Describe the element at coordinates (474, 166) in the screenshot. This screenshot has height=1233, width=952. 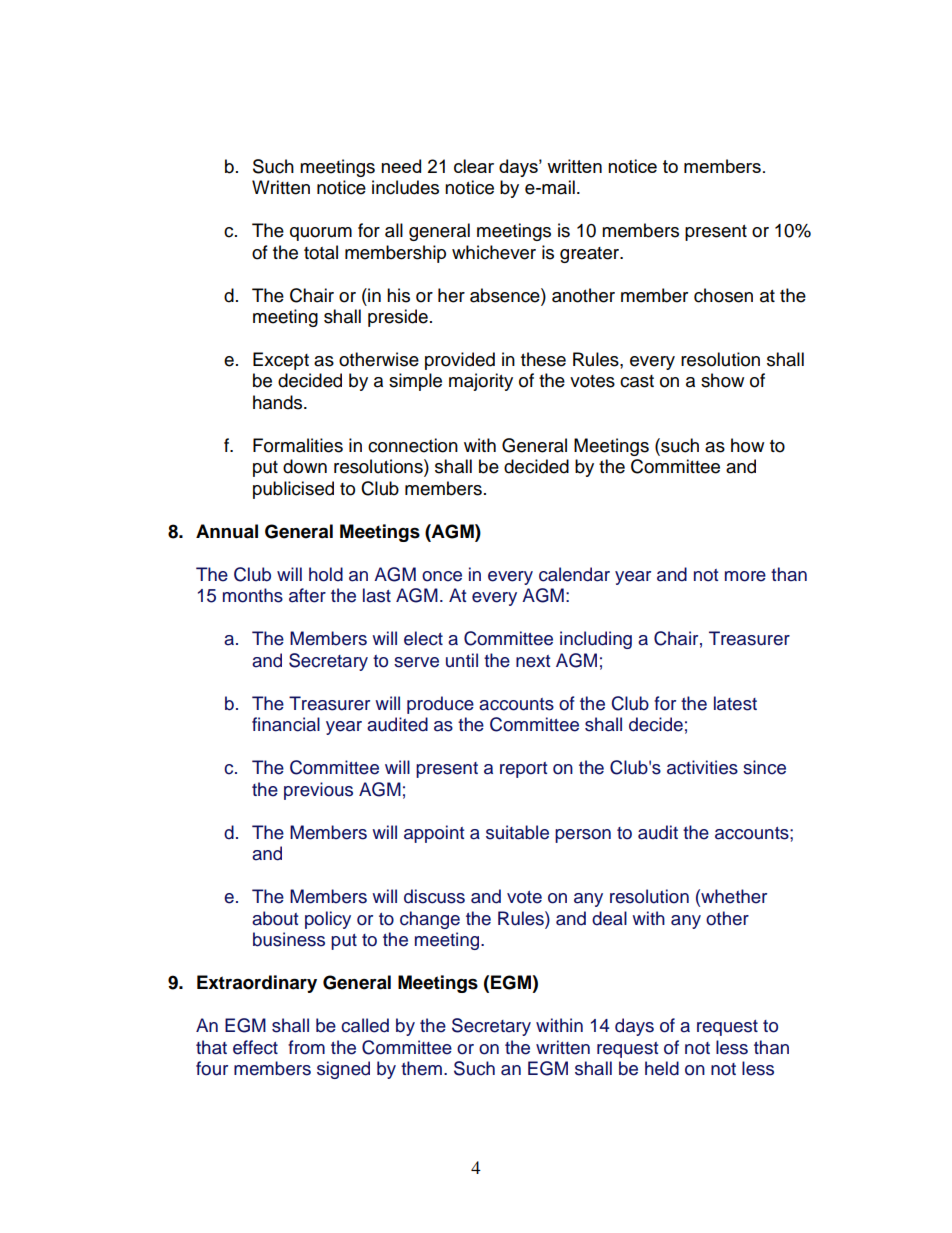
I see `clear` at that location.
